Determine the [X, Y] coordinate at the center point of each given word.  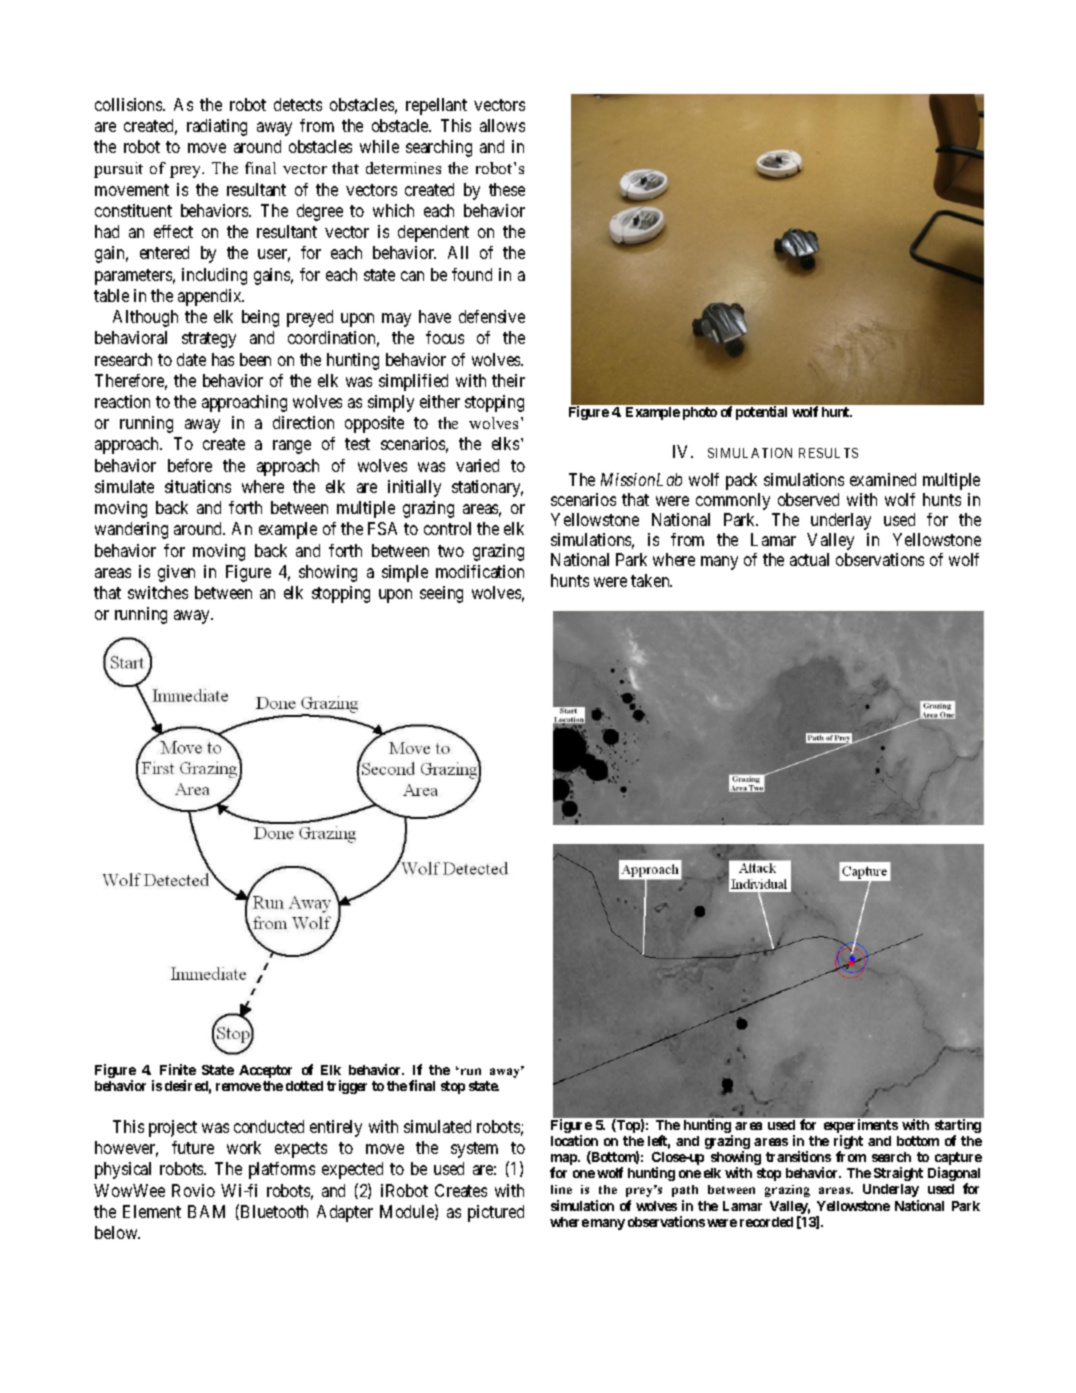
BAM [206, 1211]
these [507, 189]
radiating [217, 127]
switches [158, 592]
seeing [441, 594]
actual [809, 559]
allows [502, 125]
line [561, 1189]
